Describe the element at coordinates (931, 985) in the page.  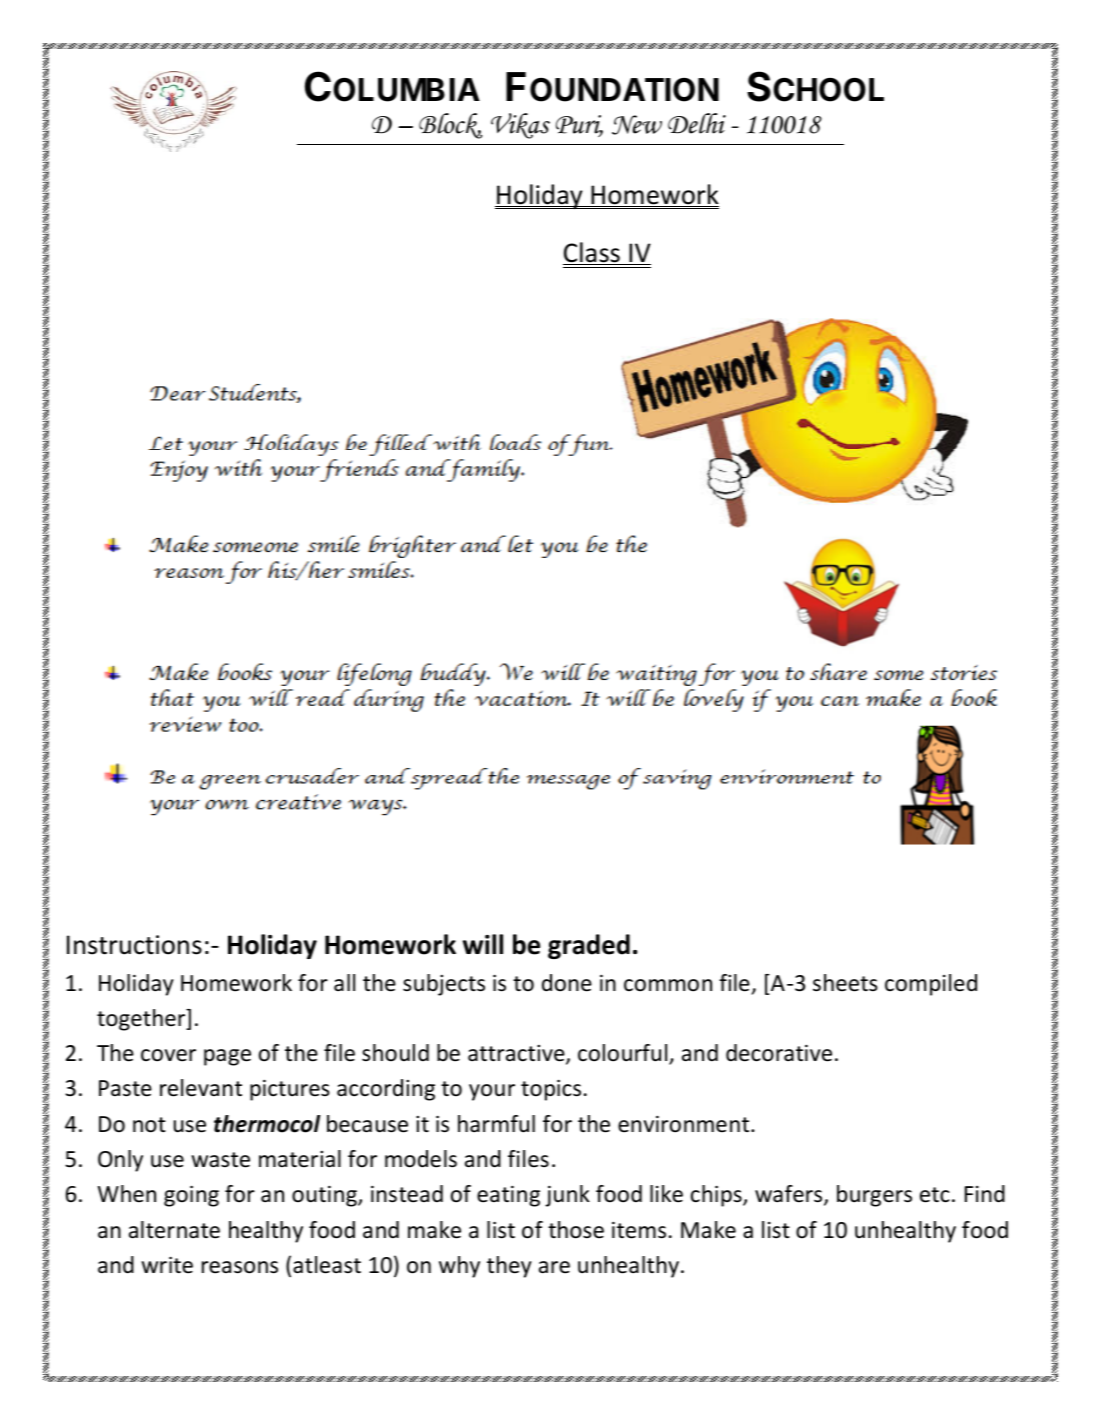
I see `compiled` at that location.
